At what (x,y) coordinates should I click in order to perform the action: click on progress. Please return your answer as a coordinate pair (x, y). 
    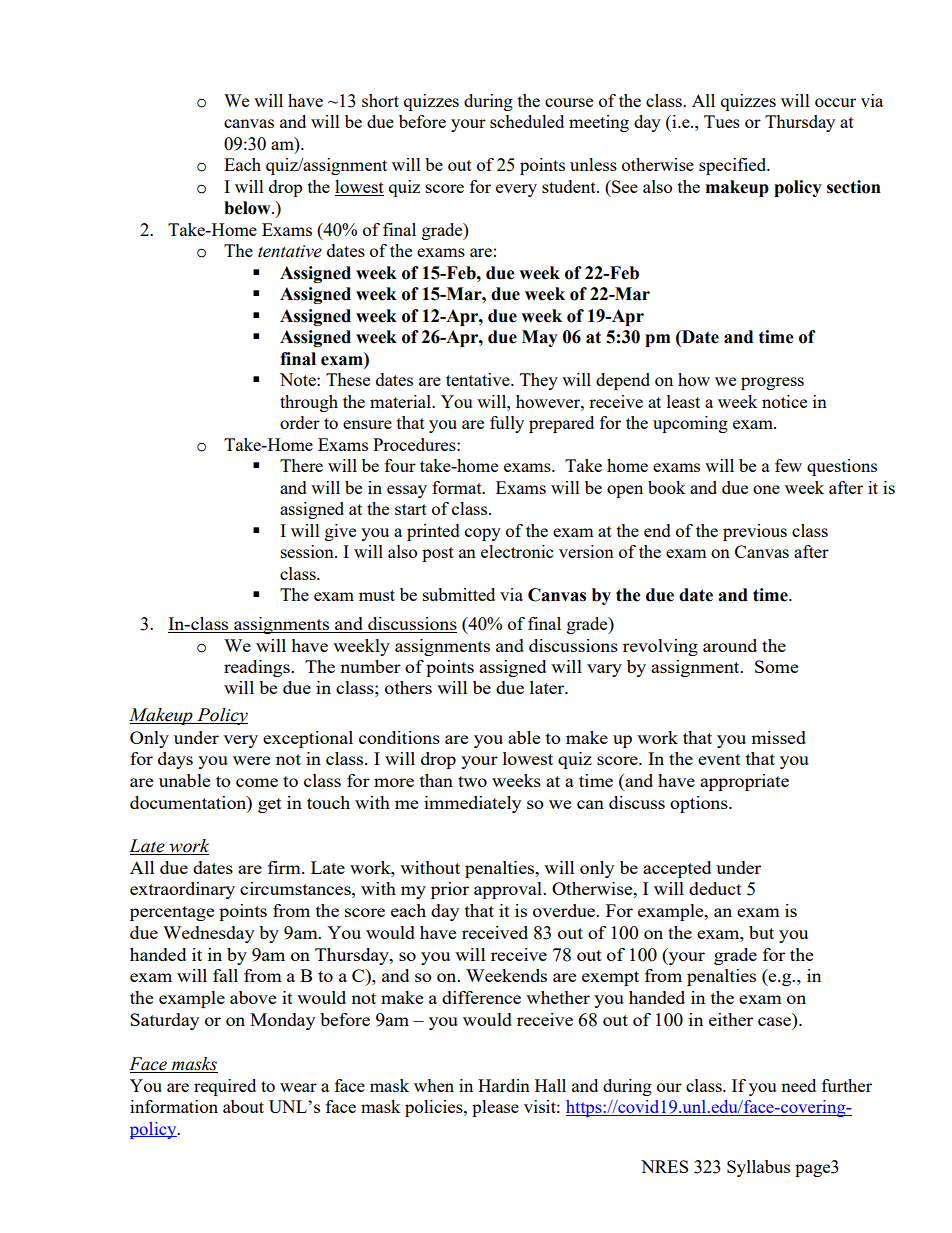
    Looking at the image, I should click on (772, 383).
